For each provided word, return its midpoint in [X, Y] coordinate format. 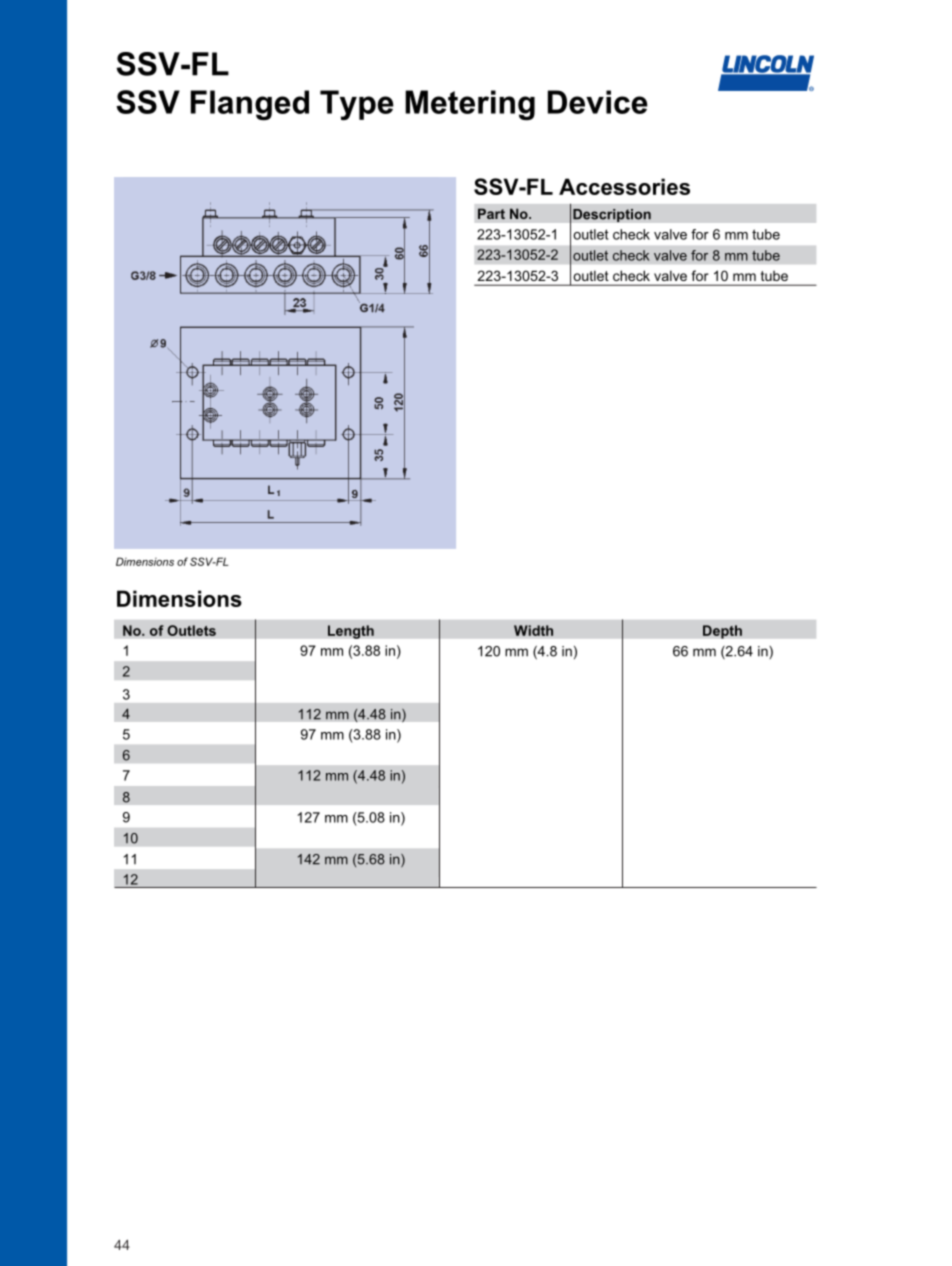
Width [533, 630]
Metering [470, 105]
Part [491, 213]
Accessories [624, 186]
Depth [722, 632]
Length [351, 632]
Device [598, 102]
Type [357, 105]
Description [612, 215]
